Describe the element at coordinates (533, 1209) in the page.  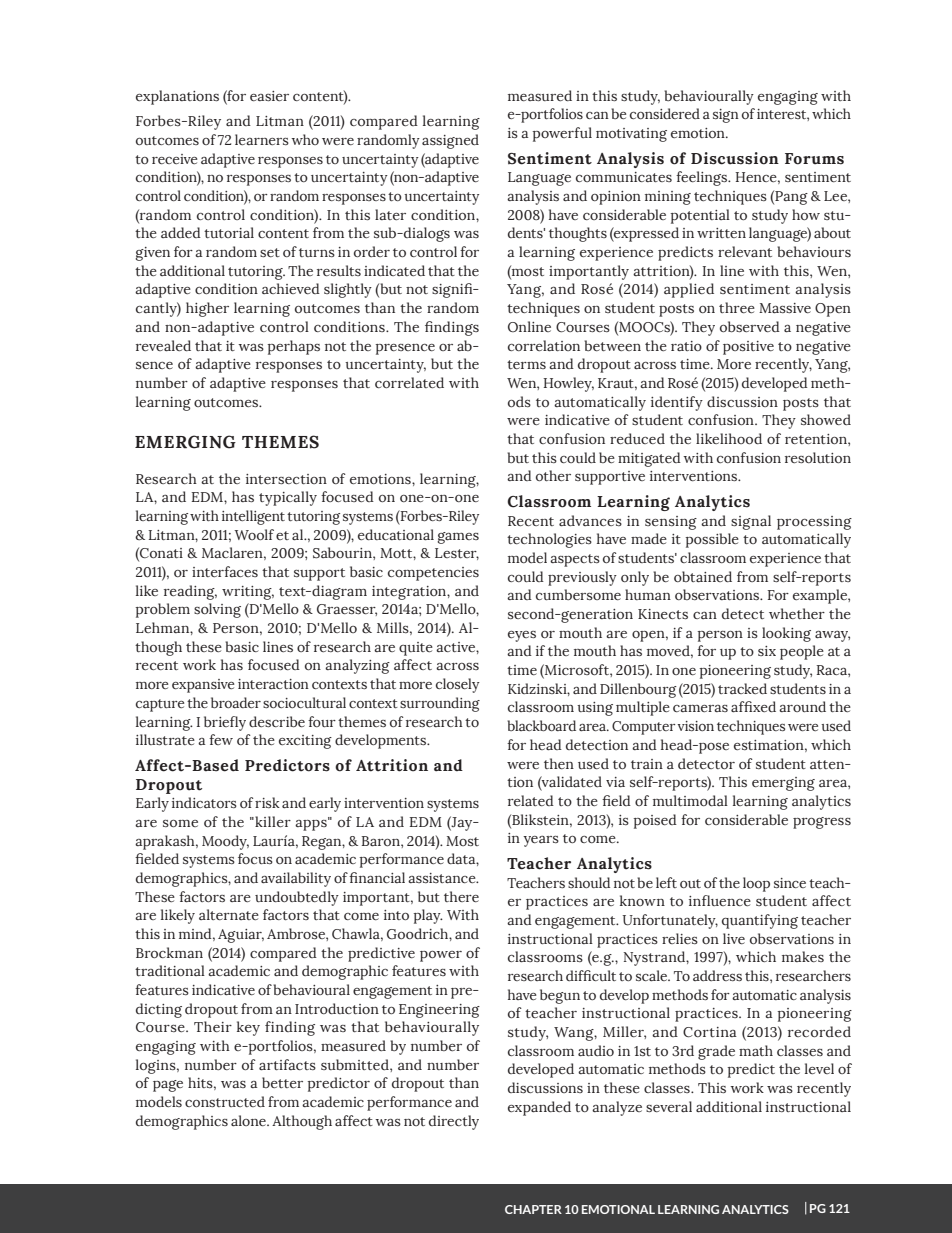
I see `CHAPTER` at that location.
